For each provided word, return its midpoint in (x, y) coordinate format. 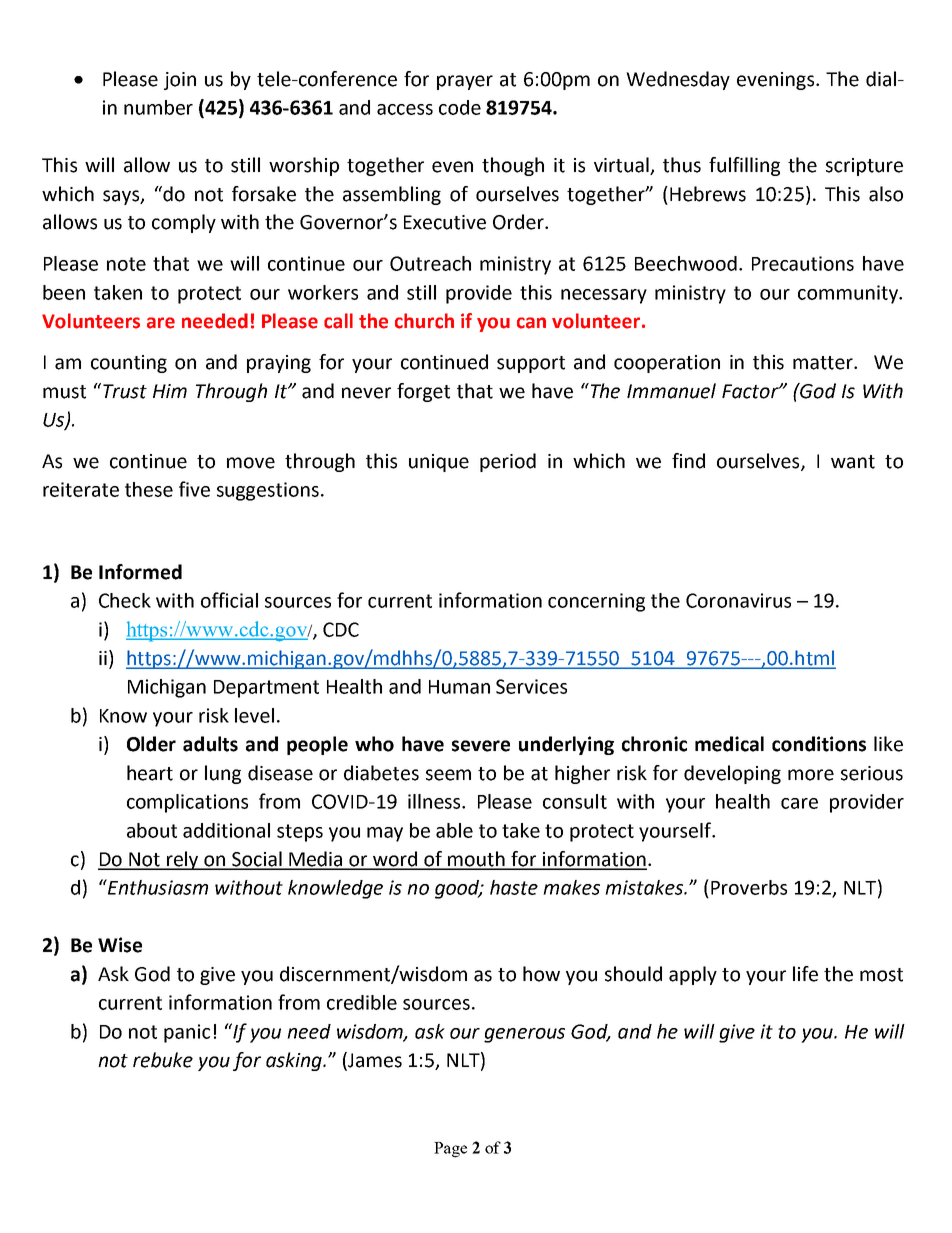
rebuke (163, 1060)
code (460, 107)
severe (481, 746)
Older (151, 744)
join (180, 81)
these (149, 489)
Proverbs (749, 887)
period (508, 462)
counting (129, 364)
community (849, 294)
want (853, 462)
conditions (819, 744)
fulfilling (744, 166)
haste (514, 887)
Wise (120, 945)
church (424, 321)
